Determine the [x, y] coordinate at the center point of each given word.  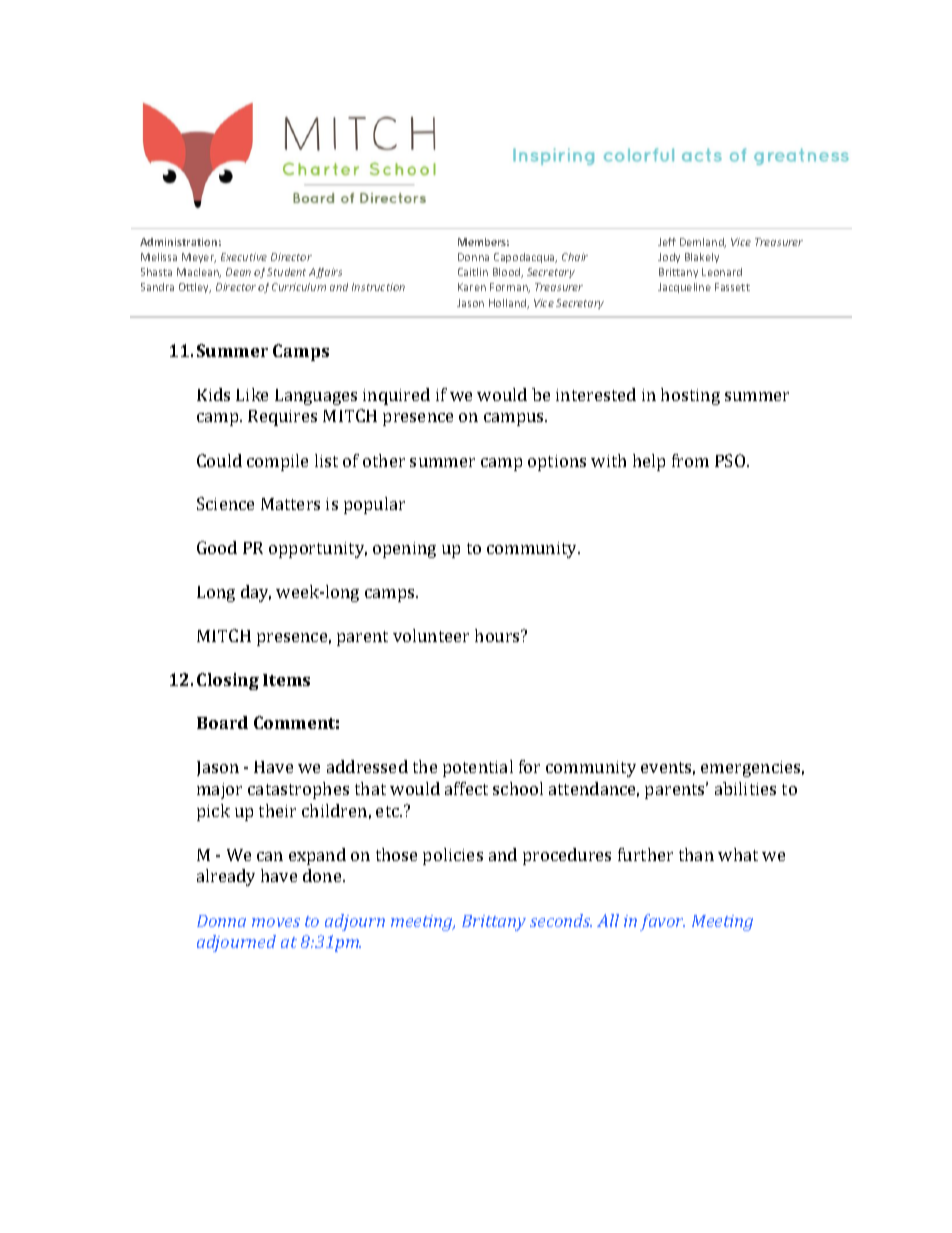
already [226, 877]
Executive [244, 257]
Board [222, 722]
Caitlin [473, 272]
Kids [213, 394]
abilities [745, 788]
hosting [690, 396]
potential [478, 768]
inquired [396, 396]
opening [404, 550]
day [256, 593]
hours [499, 635]
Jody [669, 258]
